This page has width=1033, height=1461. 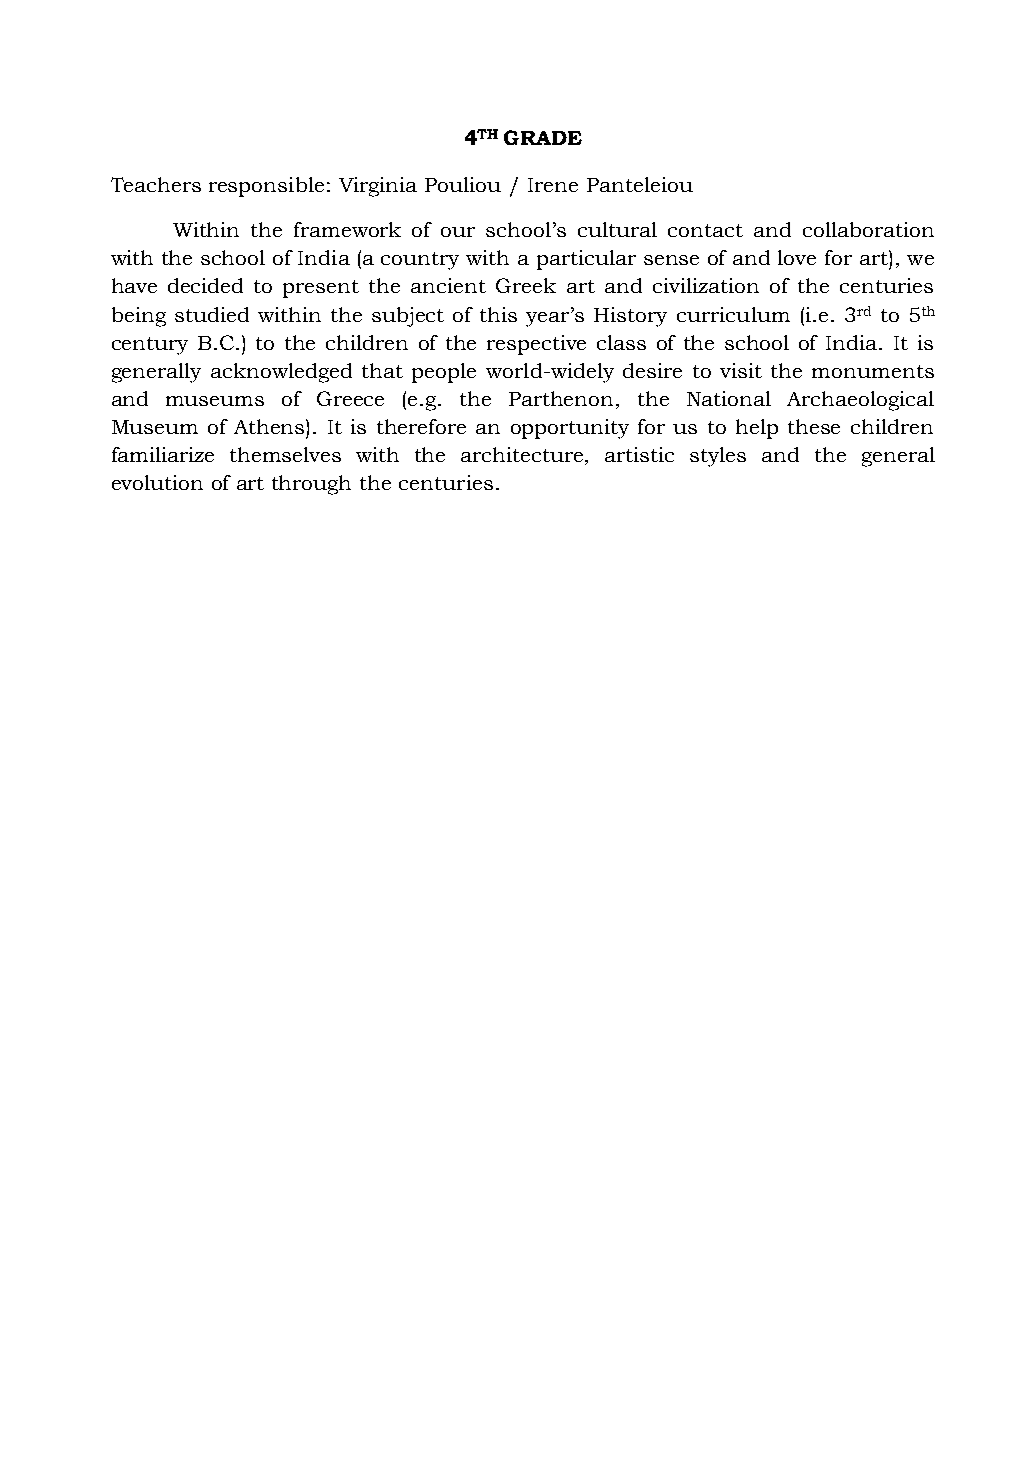 What do you see at coordinates (543, 137) in the page?
I see `GRADE` at bounding box center [543, 137].
